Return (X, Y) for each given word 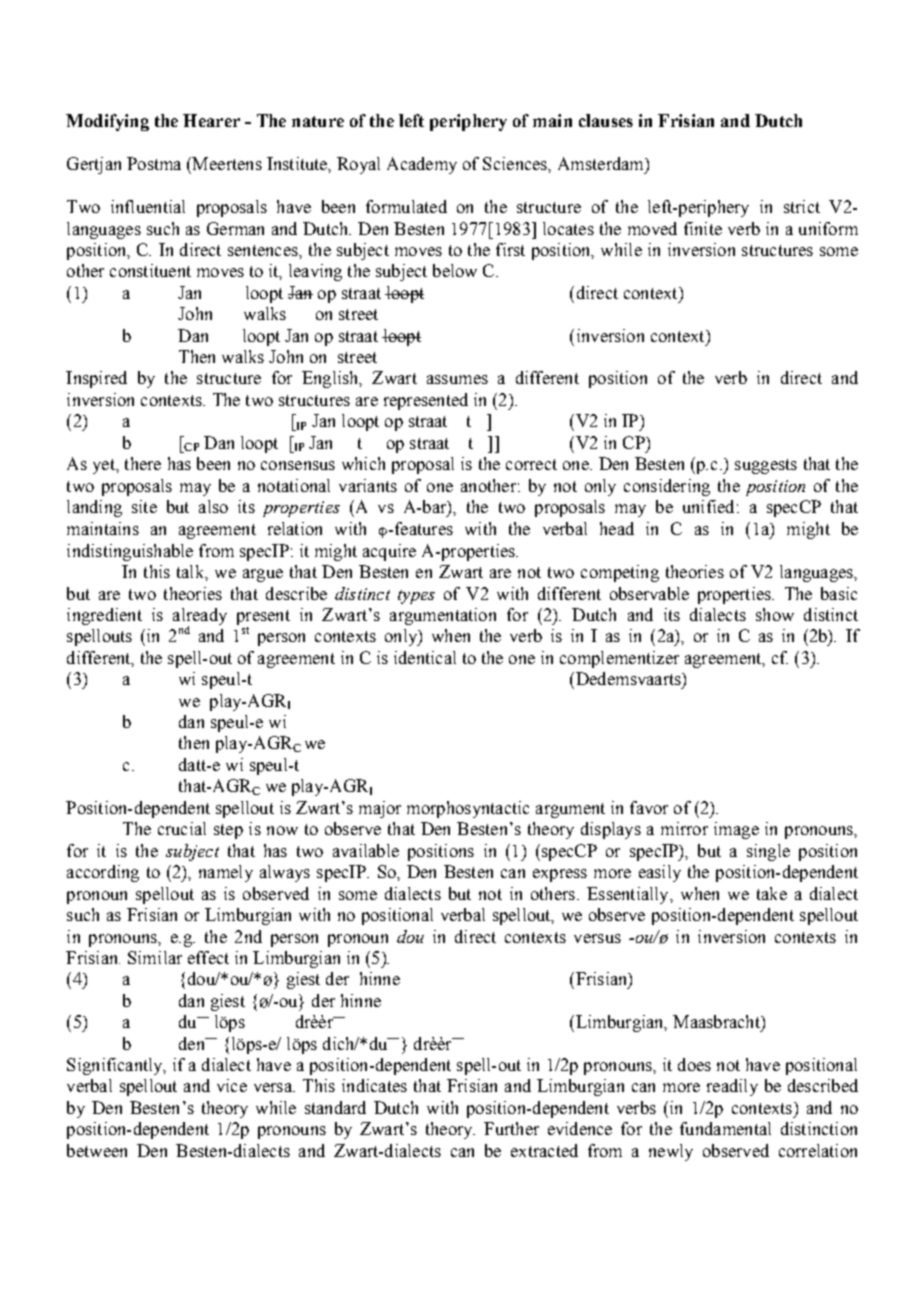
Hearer (211, 120)
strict (802, 206)
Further (511, 1128)
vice (232, 1085)
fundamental (725, 1128)
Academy (422, 165)
